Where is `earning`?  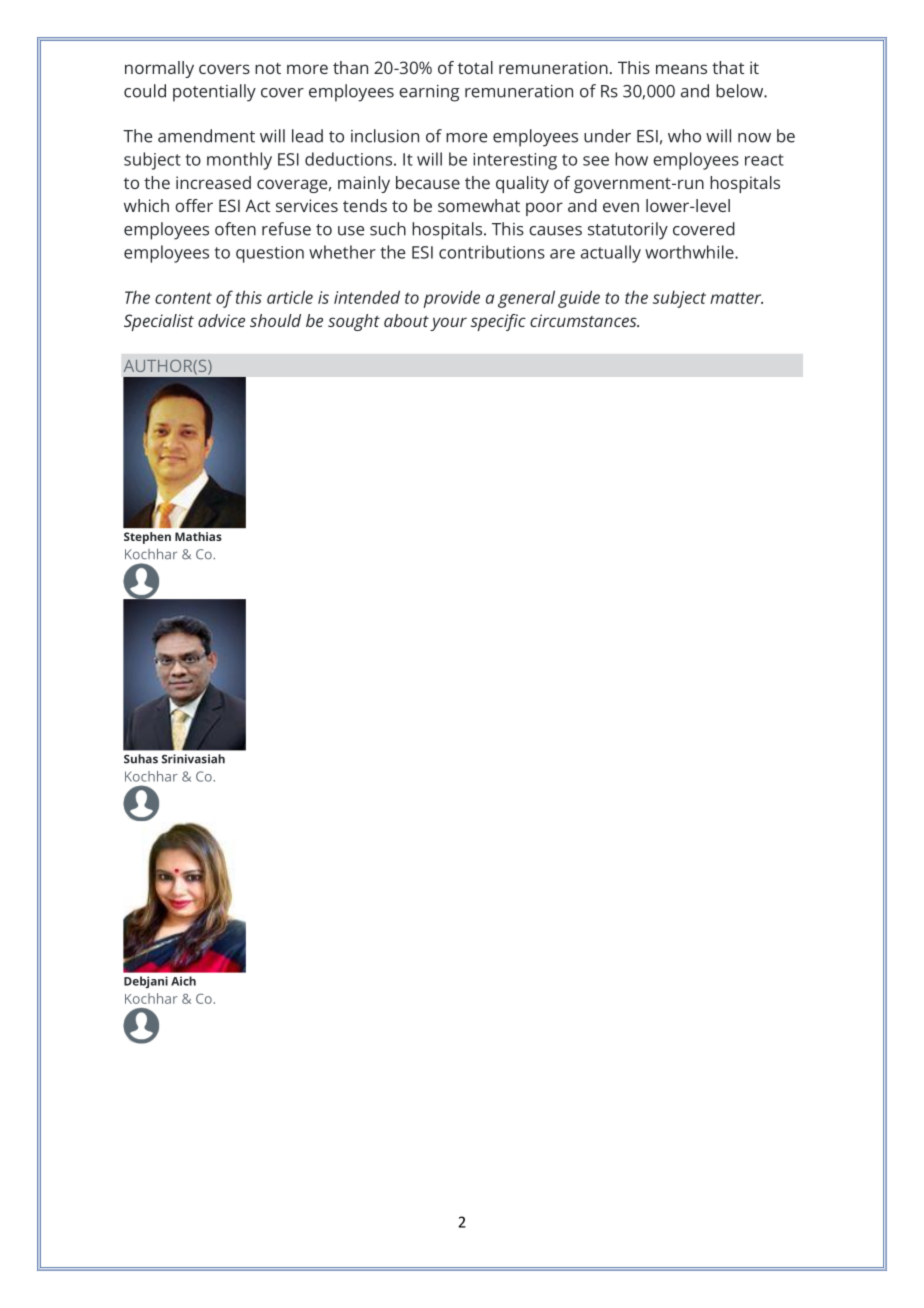 earning is located at coordinates (429, 93).
